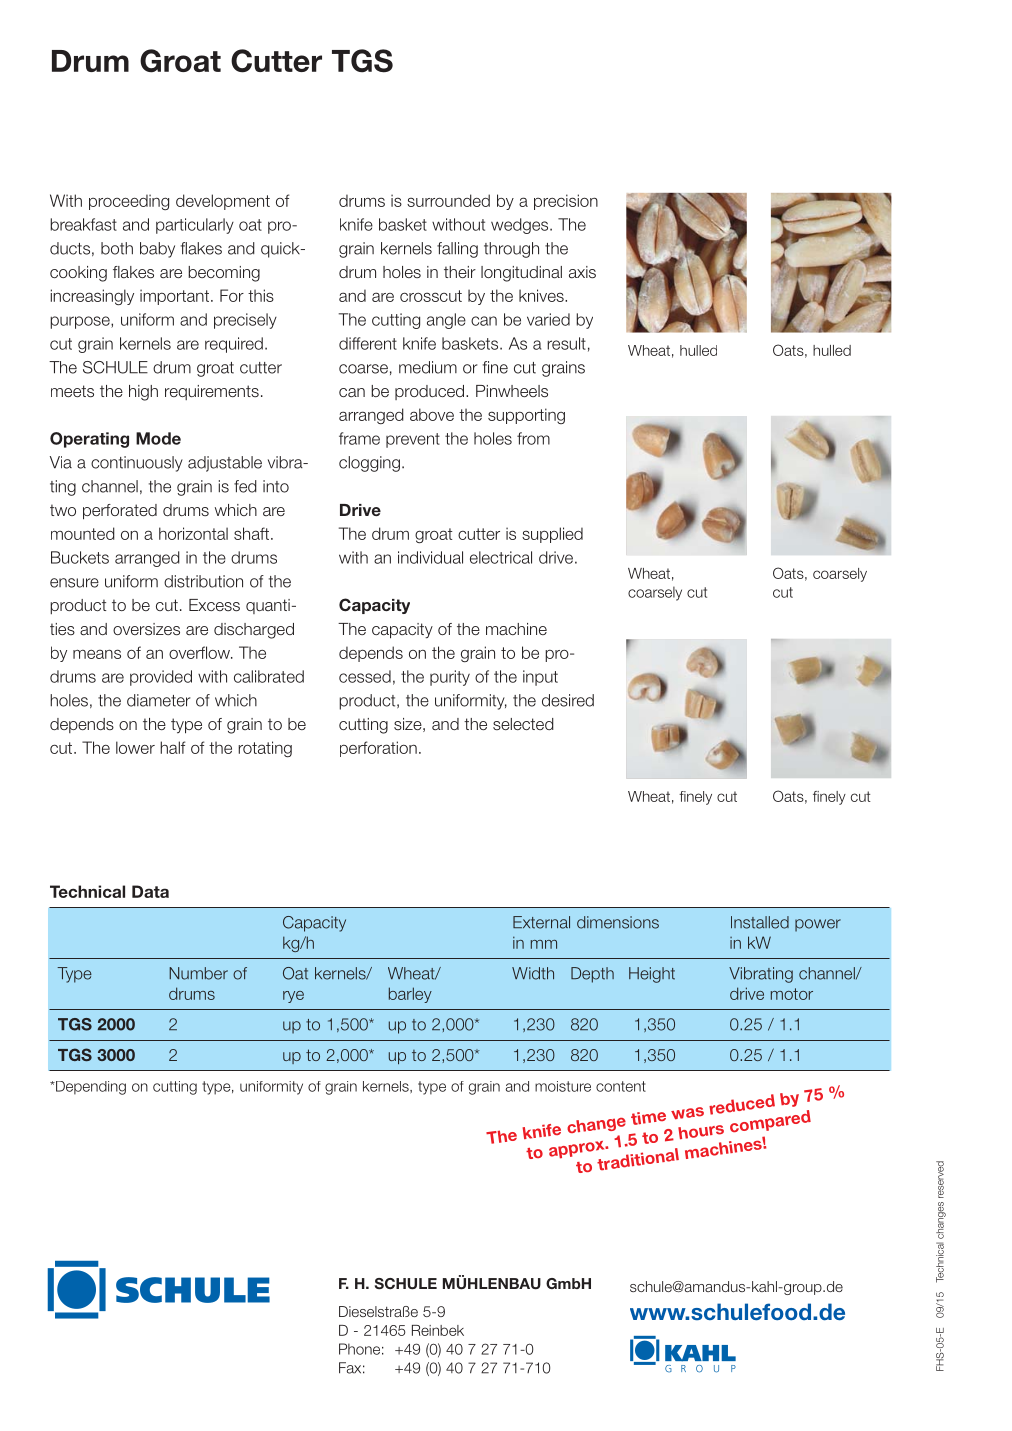  What do you see at coordinates (621, 1086) in the screenshot?
I see `content` at bounding box center [621, 1086].
